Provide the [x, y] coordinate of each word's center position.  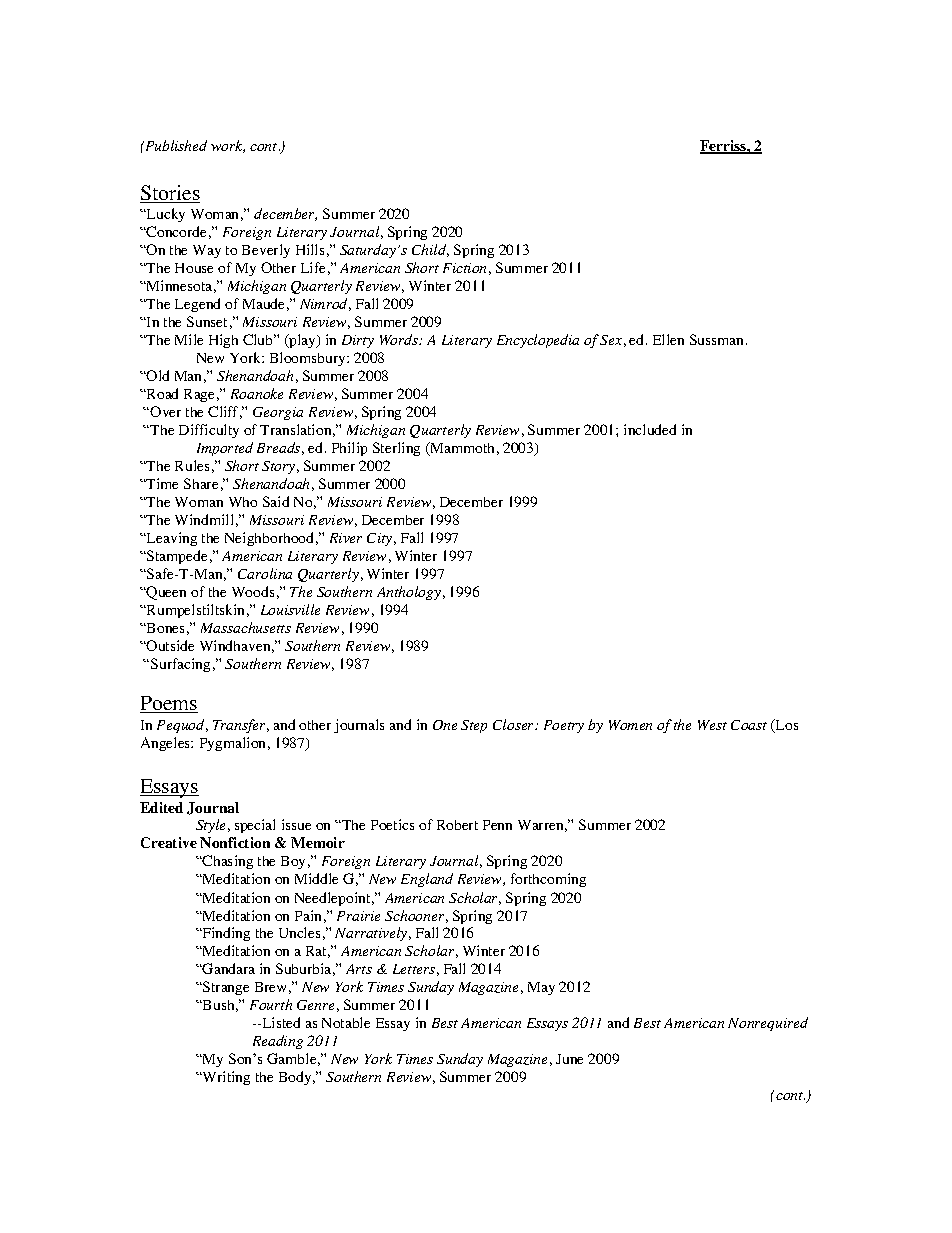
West [712, 725]
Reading [278, 1042]
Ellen [668, 339]
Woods [253, 591]
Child [430, 250]
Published [175, 145]
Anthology [409, 593]
